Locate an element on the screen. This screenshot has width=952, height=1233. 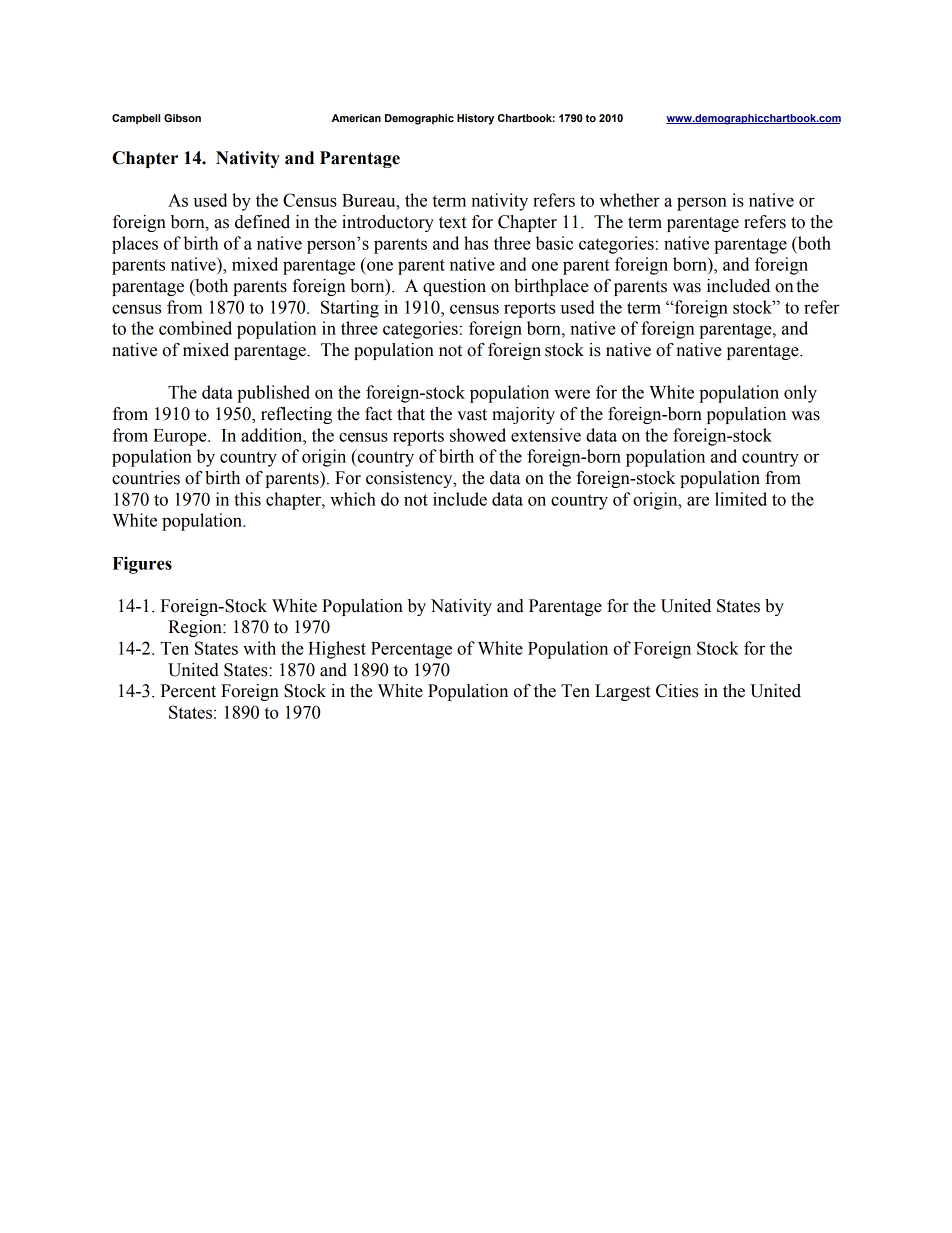
whether is located at coordinates (629, 200).
